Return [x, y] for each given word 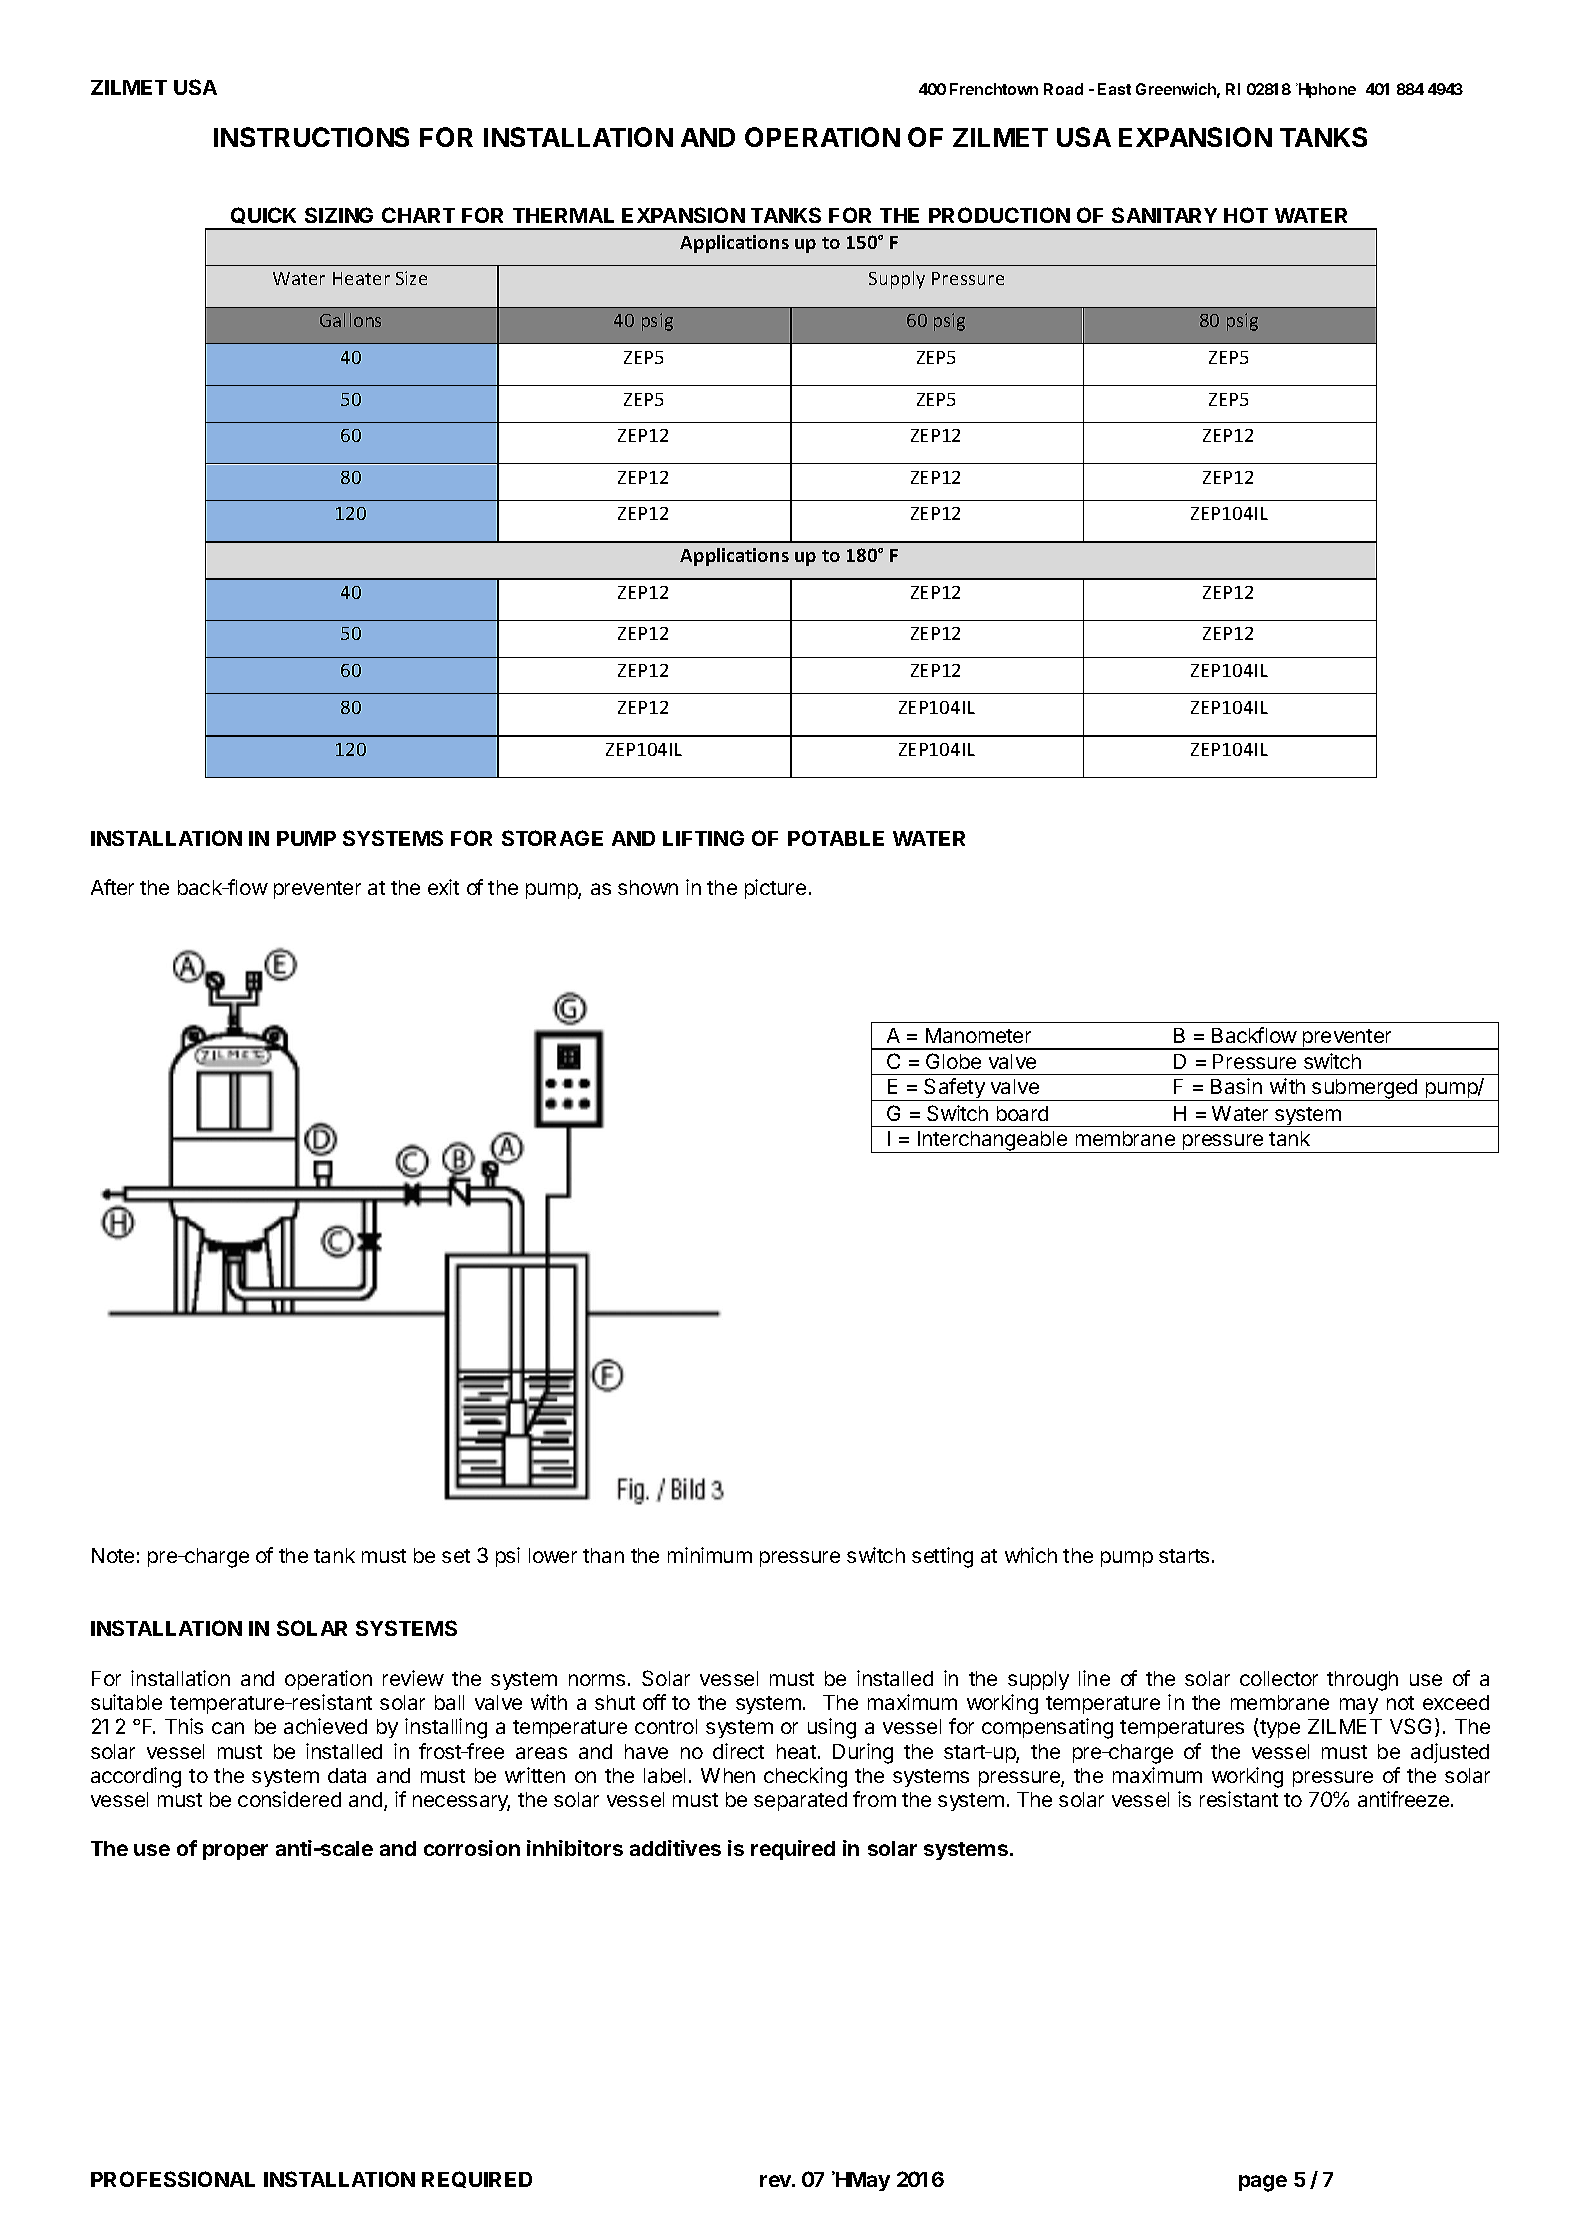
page [1263, 2183]
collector [1279, 1678]
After [112, 887]
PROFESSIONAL [173, 2179]
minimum [710, 1555]
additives [675, 1848]
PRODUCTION [999, 215]
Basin [1236, 1086]
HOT [1246, 215]
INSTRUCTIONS [311, 137]
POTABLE [836, 838]
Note [113, 1555]
